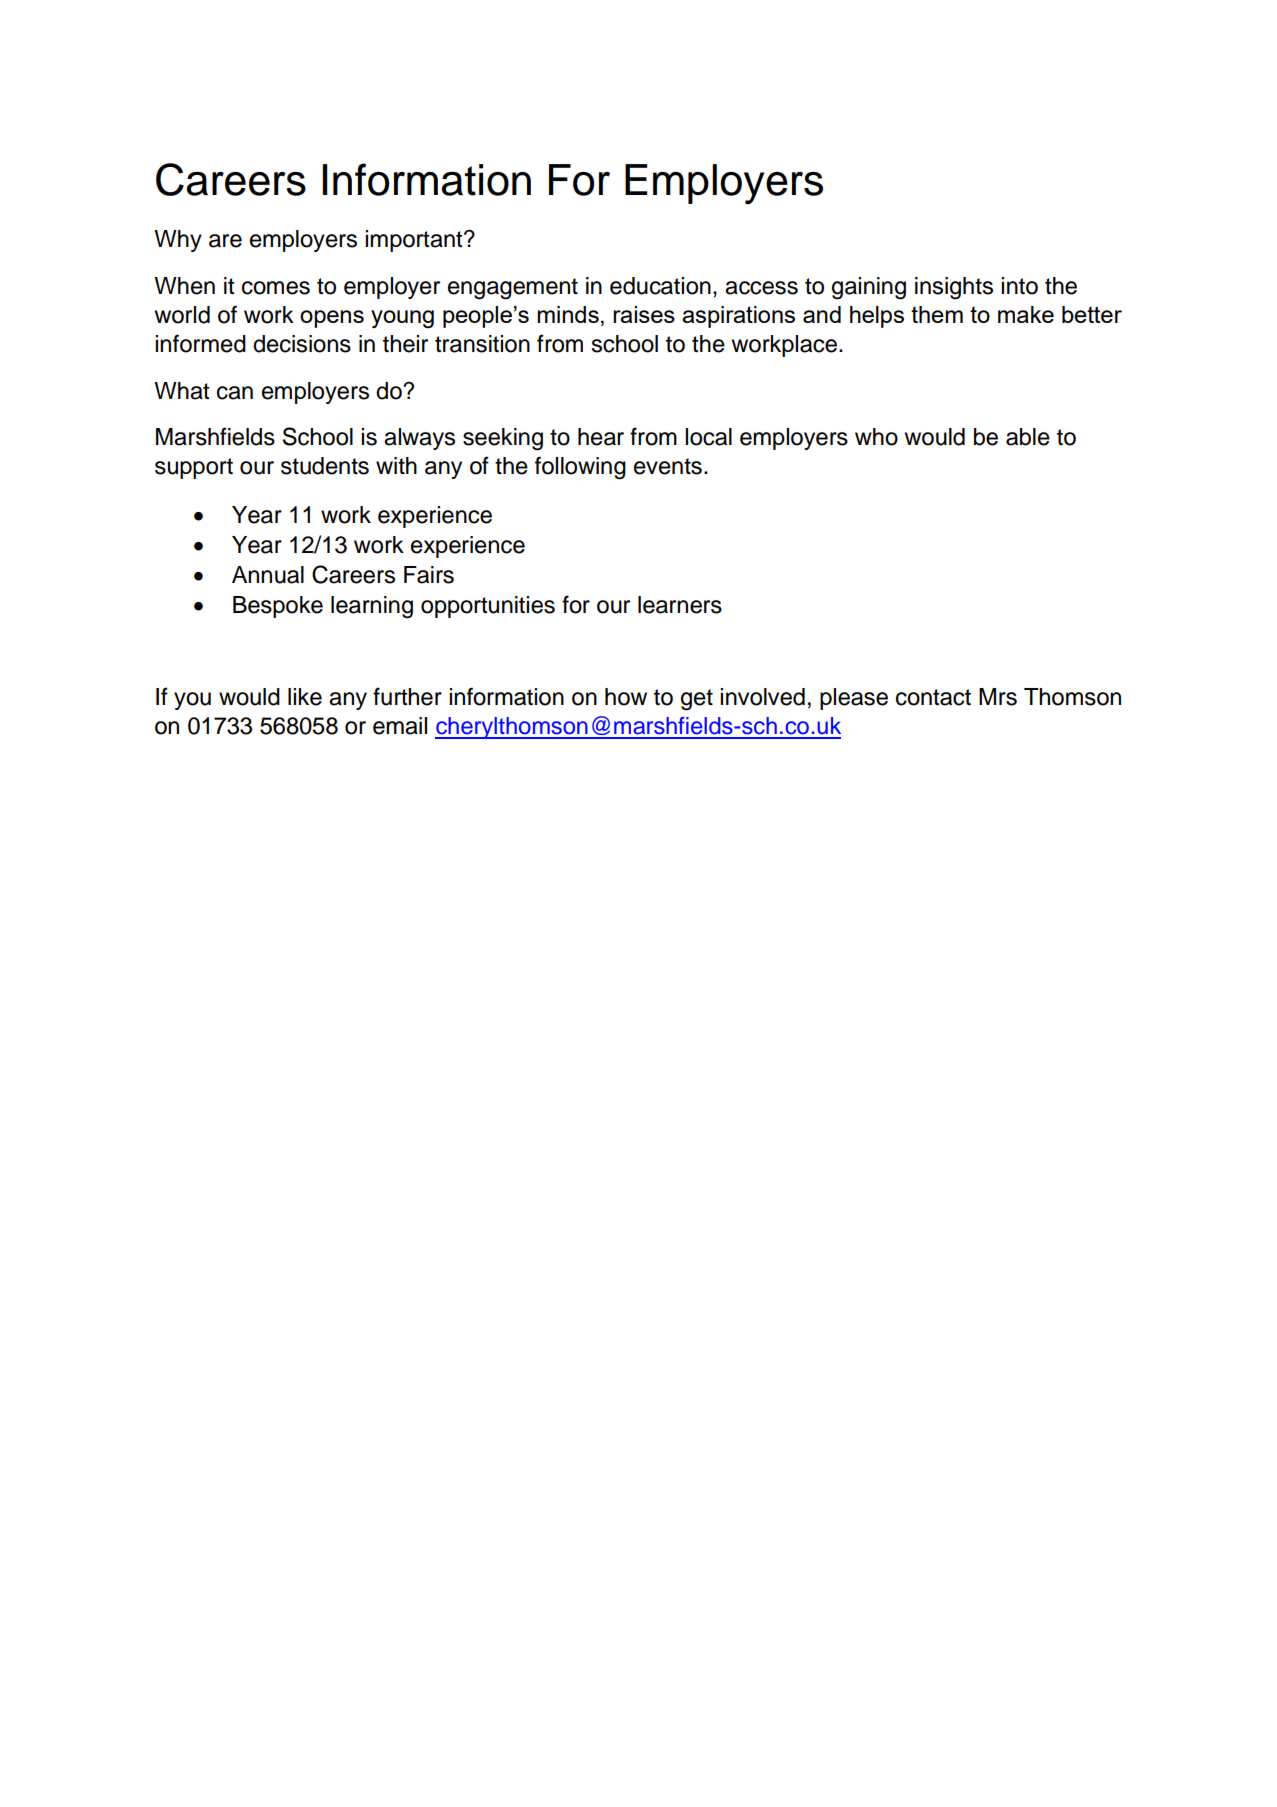 This page has width=1277, height=1807. Describe the element at coordinates (876, 437) in the page. I see `who` at that location.
